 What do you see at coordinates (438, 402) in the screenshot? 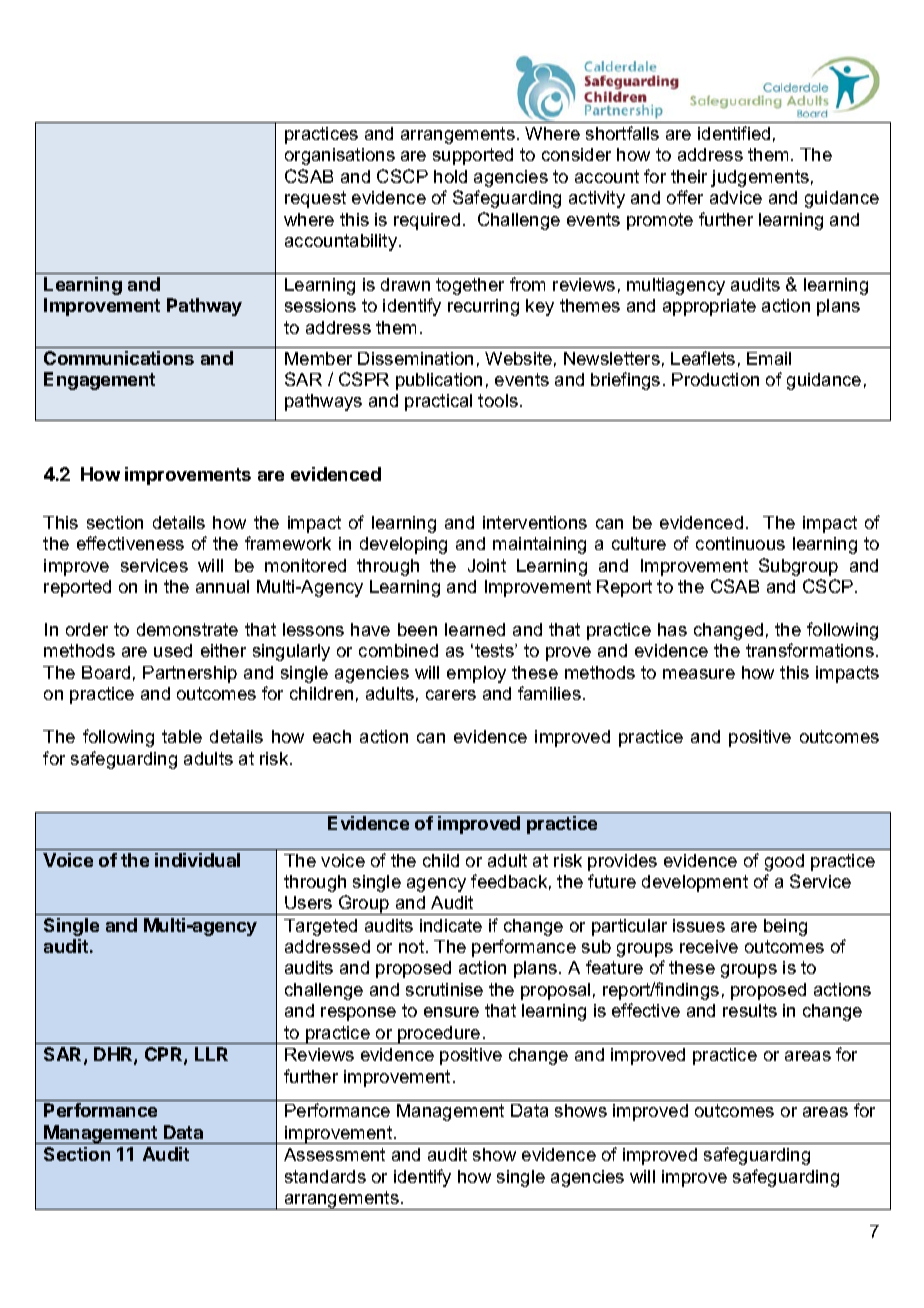
I see `practical` at bounding box center [438, 402].
